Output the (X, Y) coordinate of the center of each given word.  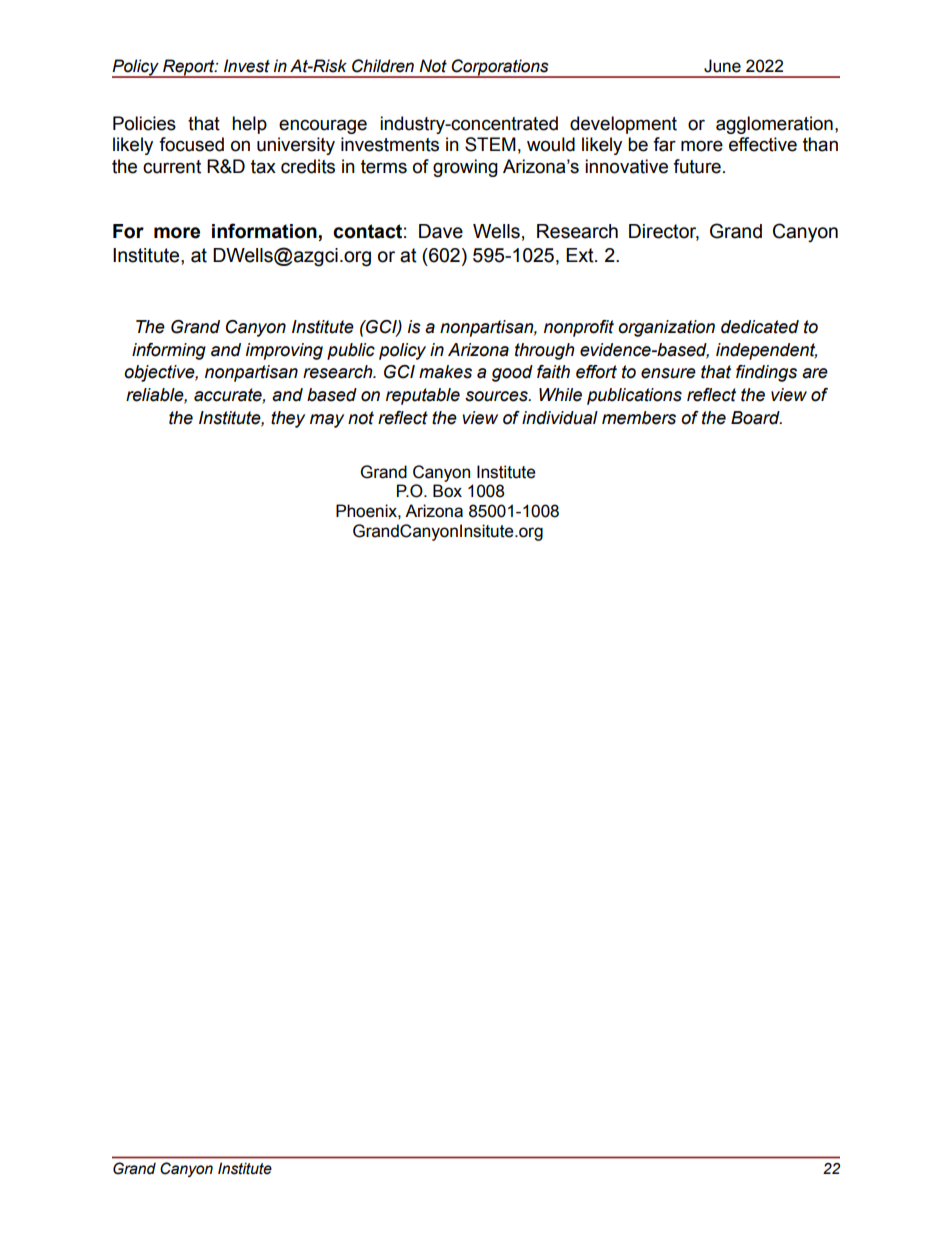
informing (169, 351)
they (288, 419)
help (249, 125)
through (545, 351)
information (264, 231)
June (722, 66)
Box (447, 491)
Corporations (500, 68)
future (697, 166)
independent (766, 351)
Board (756, 418)
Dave (441, 231)
